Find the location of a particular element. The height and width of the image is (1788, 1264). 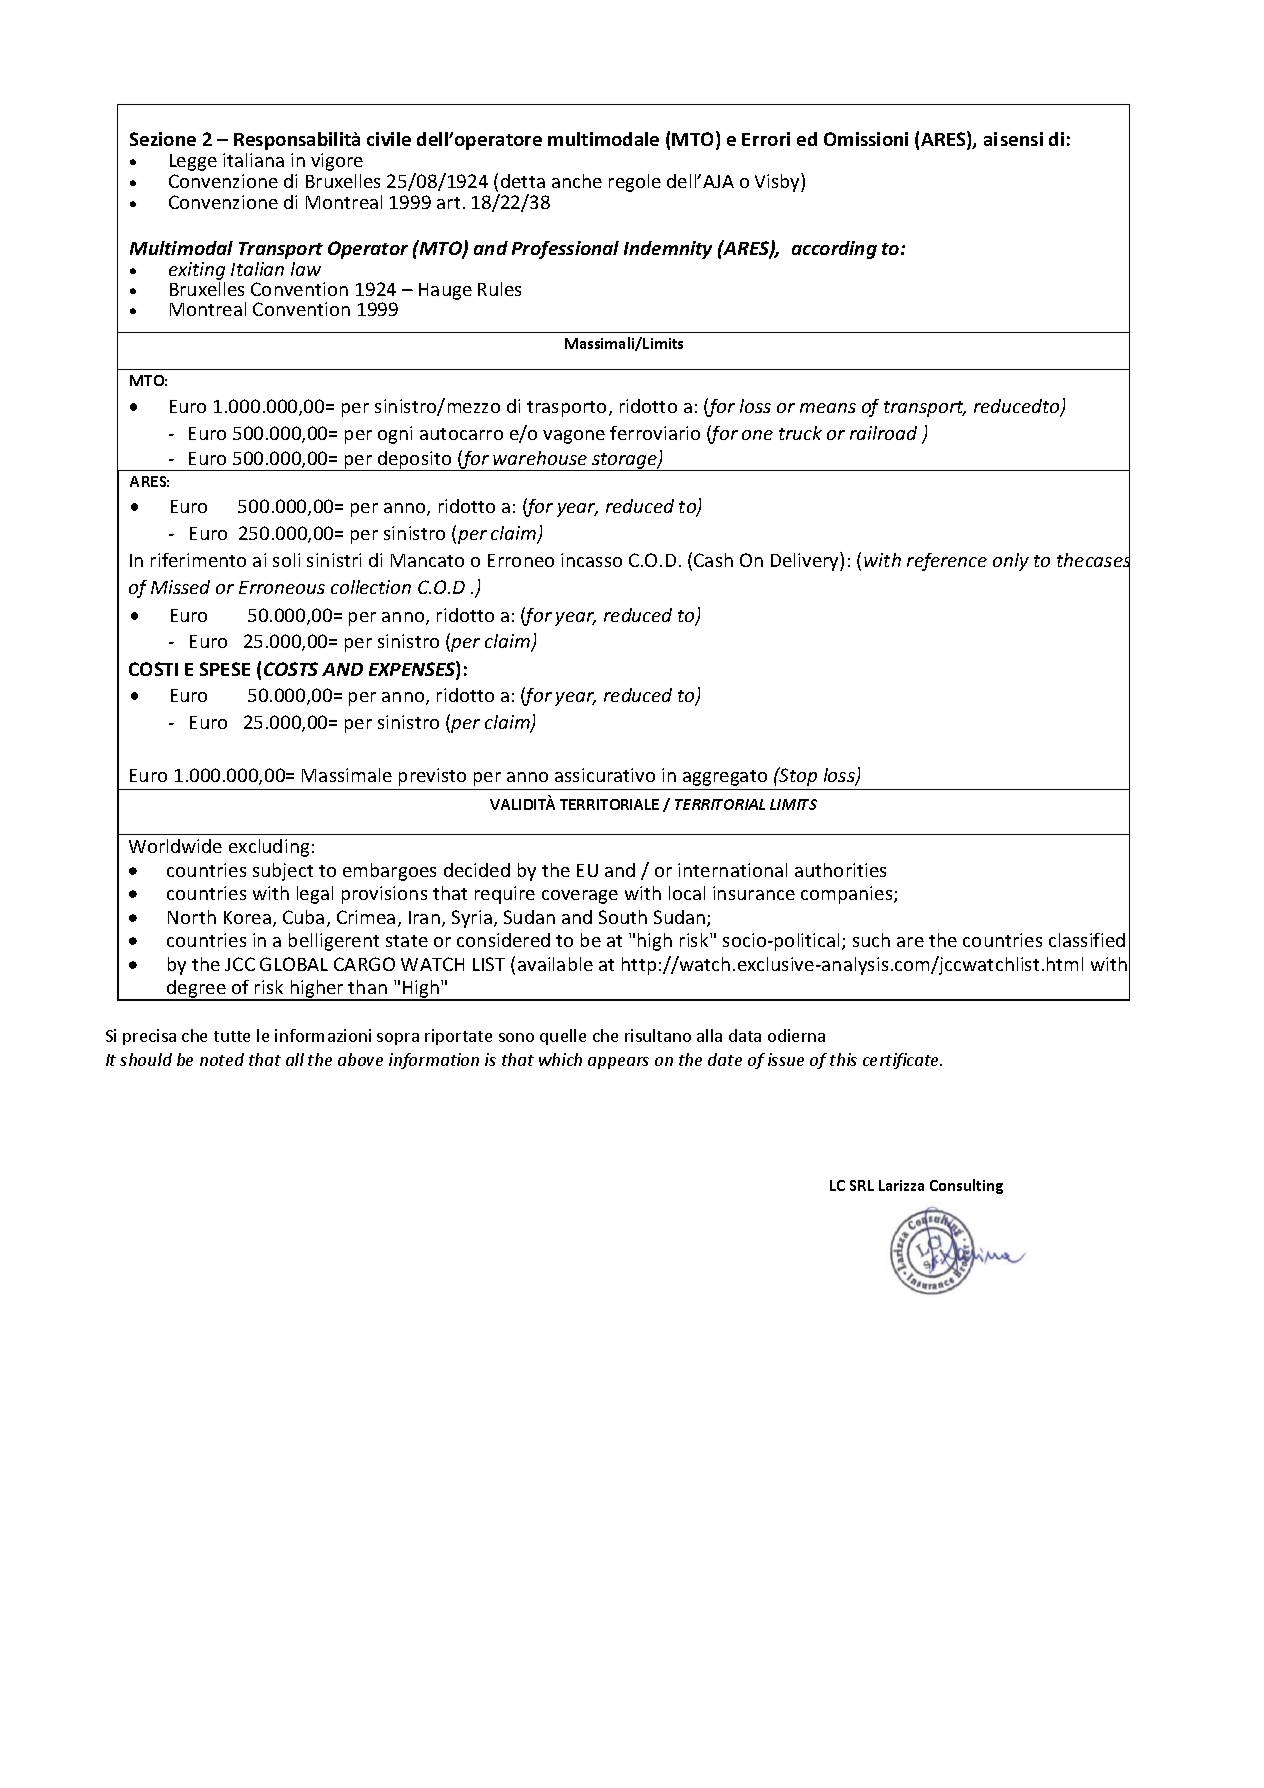

warehouse is located at coordinates (540, 458).
